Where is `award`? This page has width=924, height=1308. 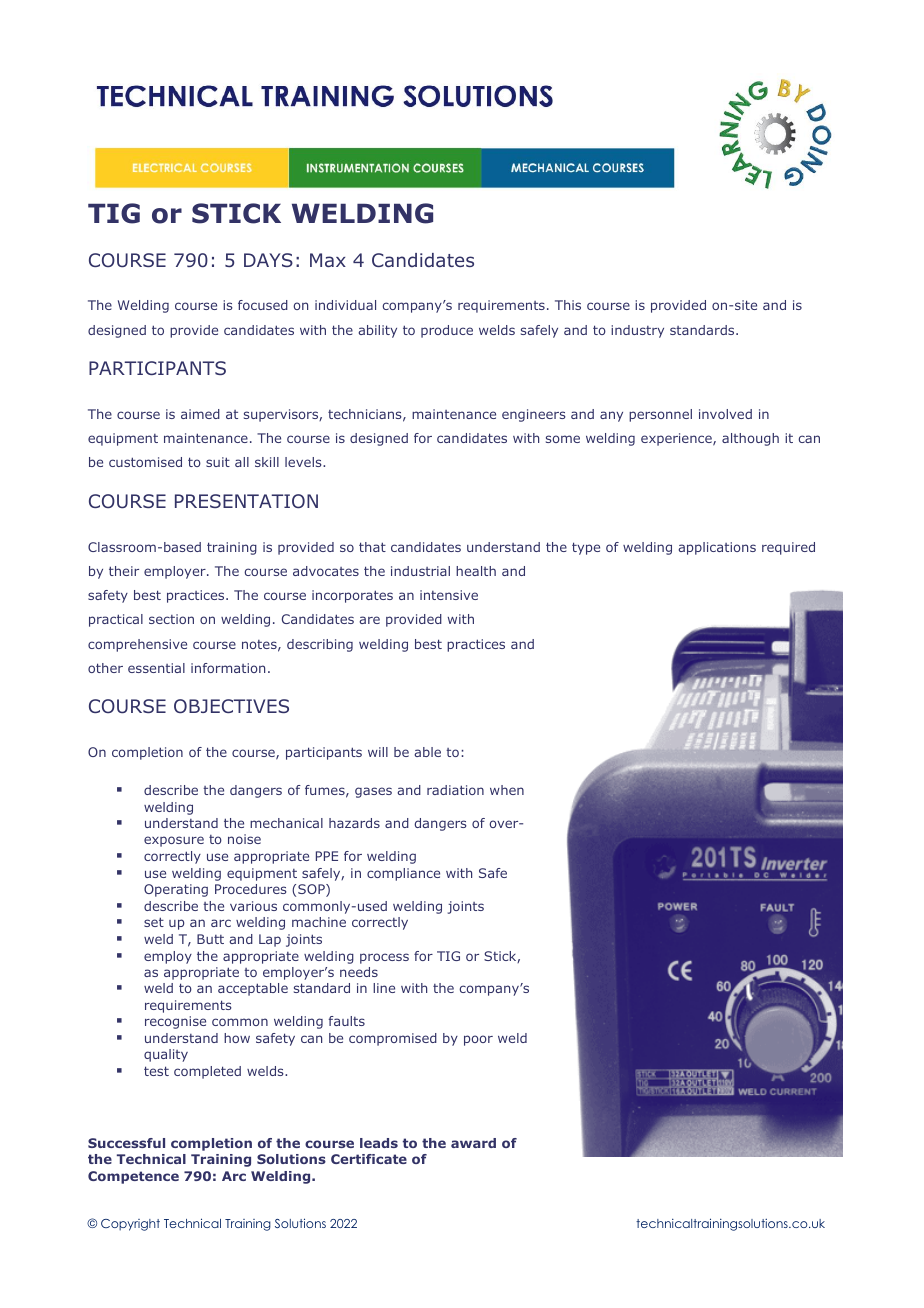 award is located at coordinates (473, 1143).
